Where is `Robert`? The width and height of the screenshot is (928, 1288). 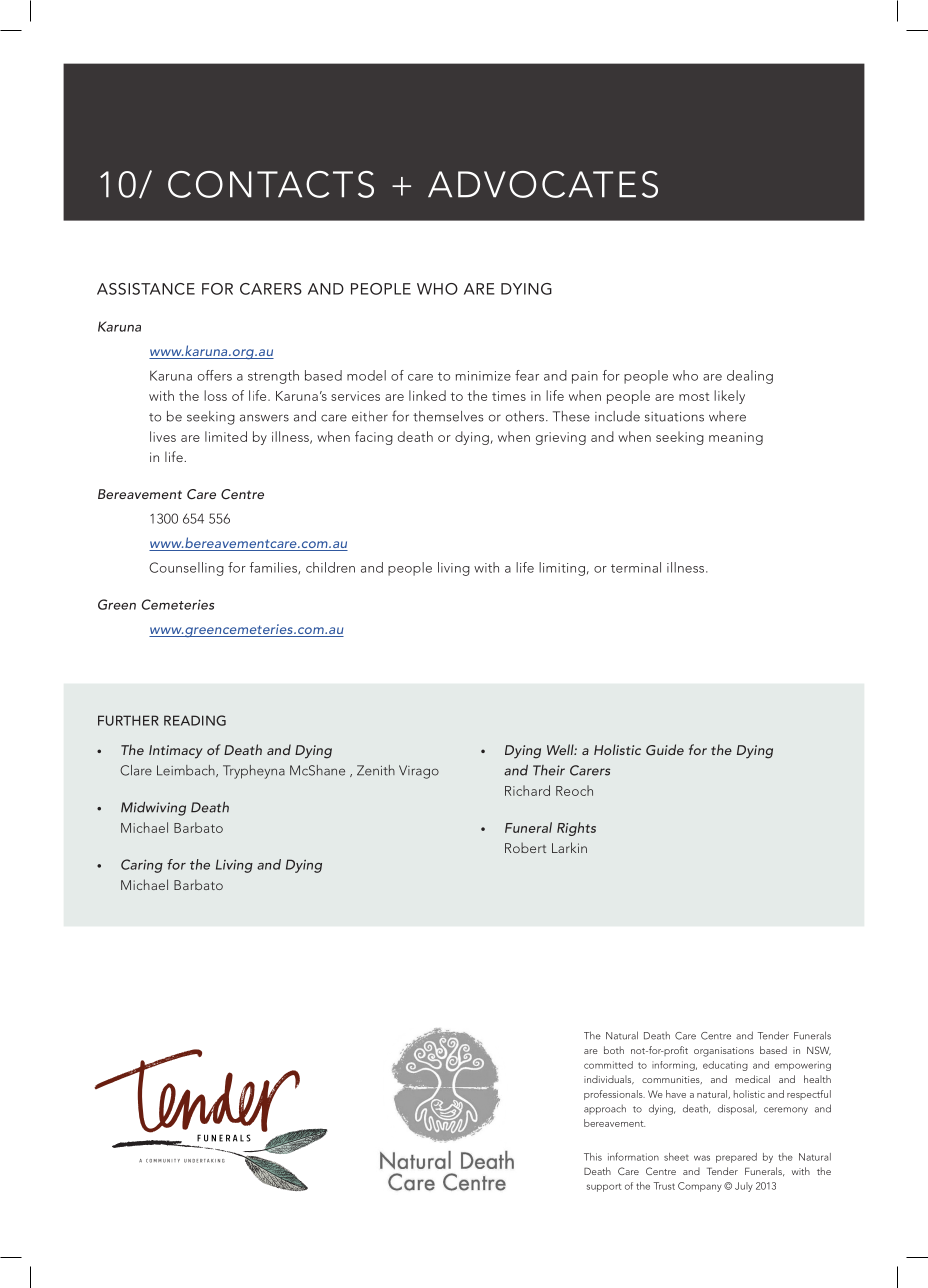
Robert is located at coordinates (525, 848).
